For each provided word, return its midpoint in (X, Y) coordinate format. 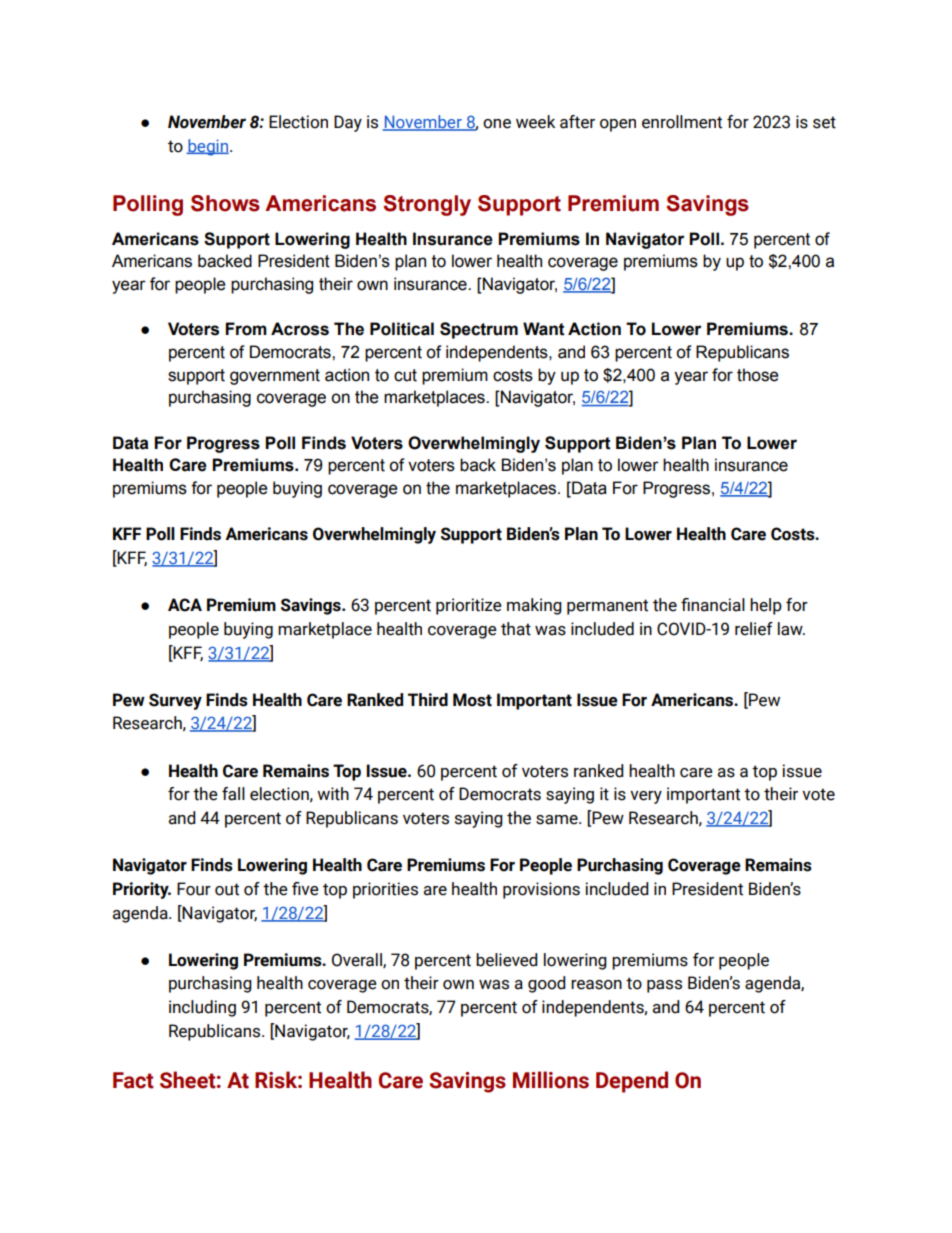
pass (664, 986)
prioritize (469, 606)
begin (208, 147)
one (497, 124)
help (766, 606)
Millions (551, 1080)
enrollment (682, 122)
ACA (185, 605)
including (202, 1008)
